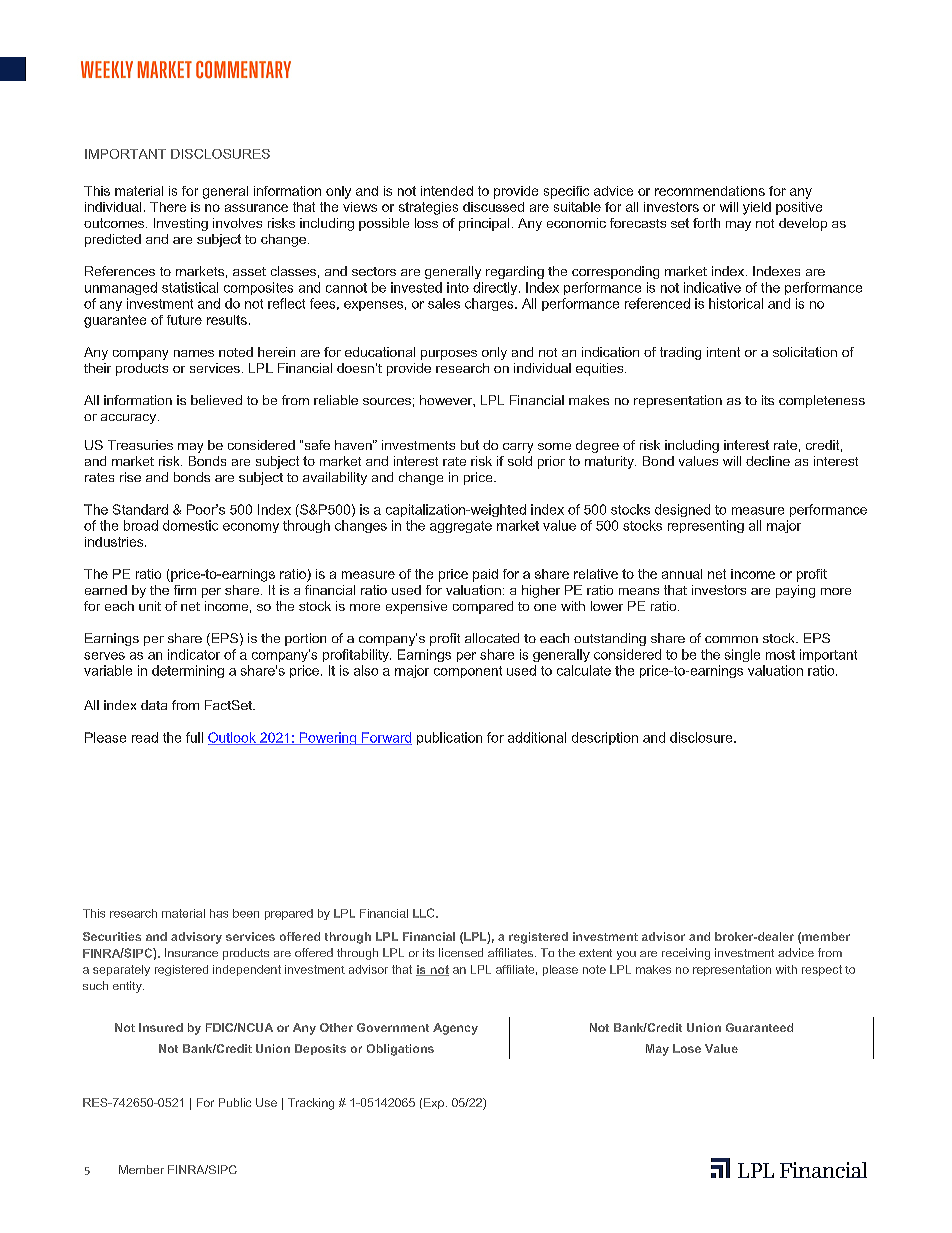 Image resolution: width=952 pixels, height=1233 pixels. What do you see at coordinates (194, 654) in the image?
I see `indicator` at bounding box center [194, 654].
